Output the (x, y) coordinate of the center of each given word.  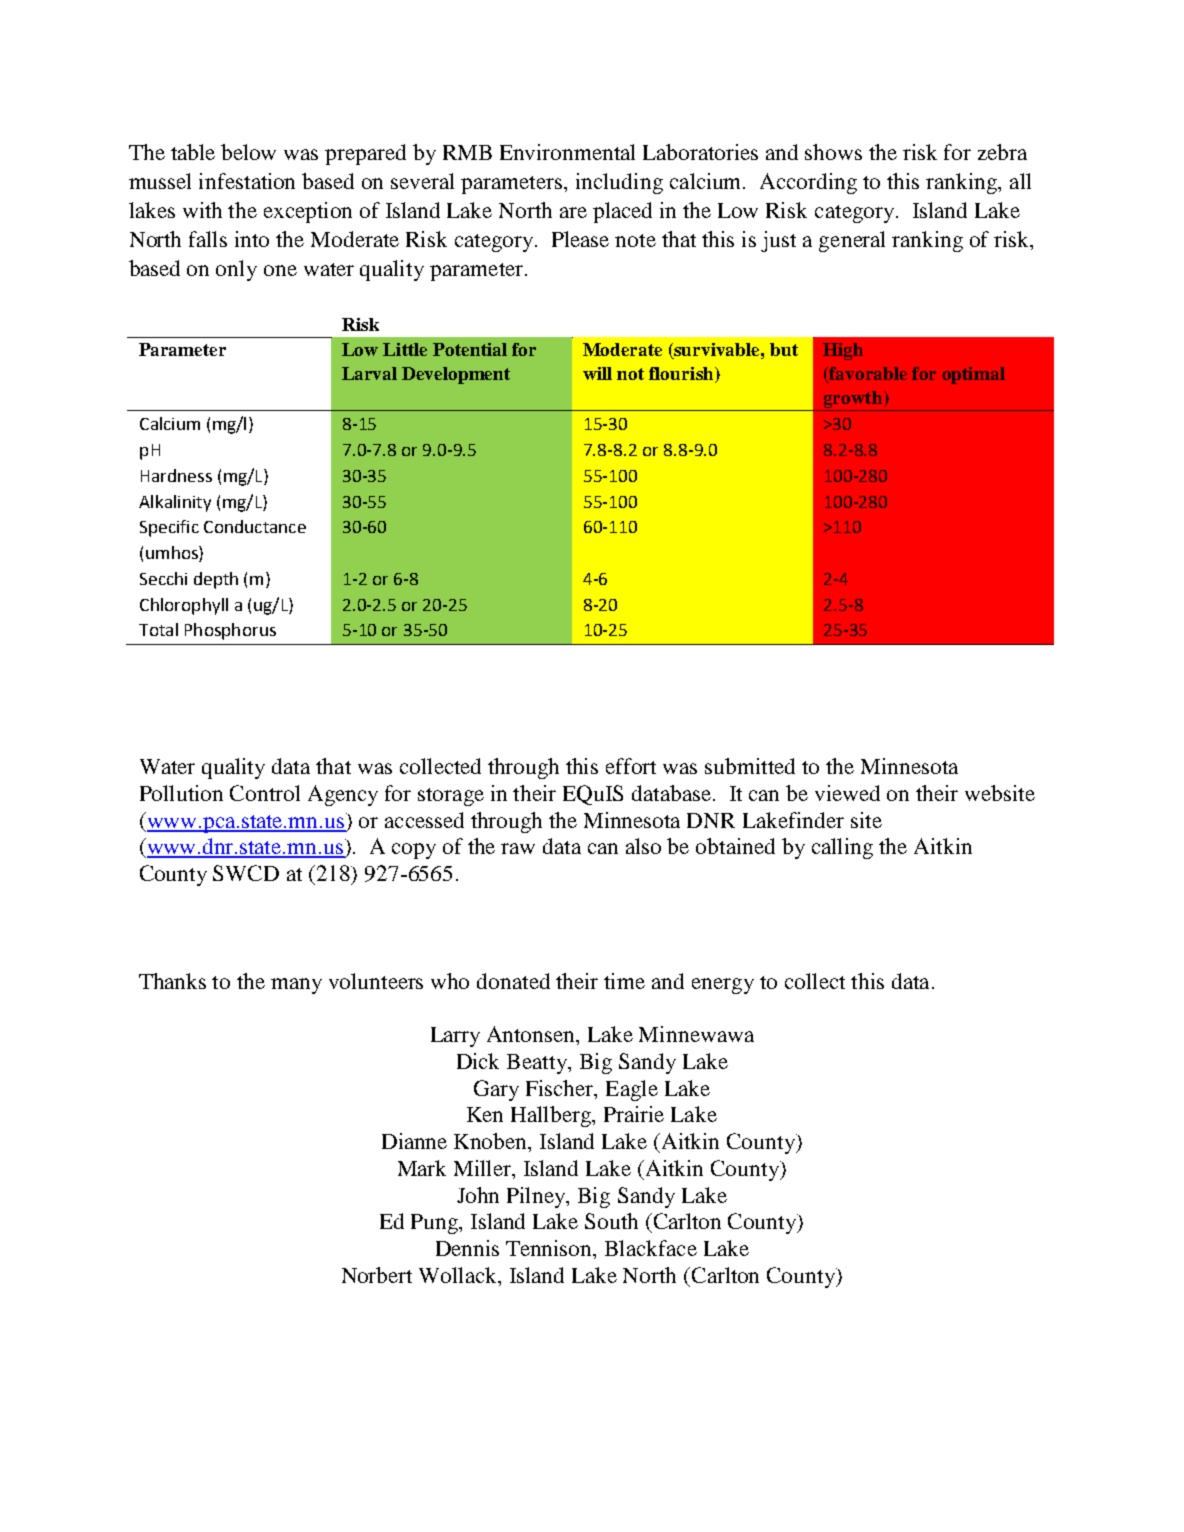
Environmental (567, 152)
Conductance (255, 526)
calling (842, 848)
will (597, 373)
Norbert (377, 1275)
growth (854, 399)
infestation (247, 181)
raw (518, 848)
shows (833, 152)
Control (265, 793)
